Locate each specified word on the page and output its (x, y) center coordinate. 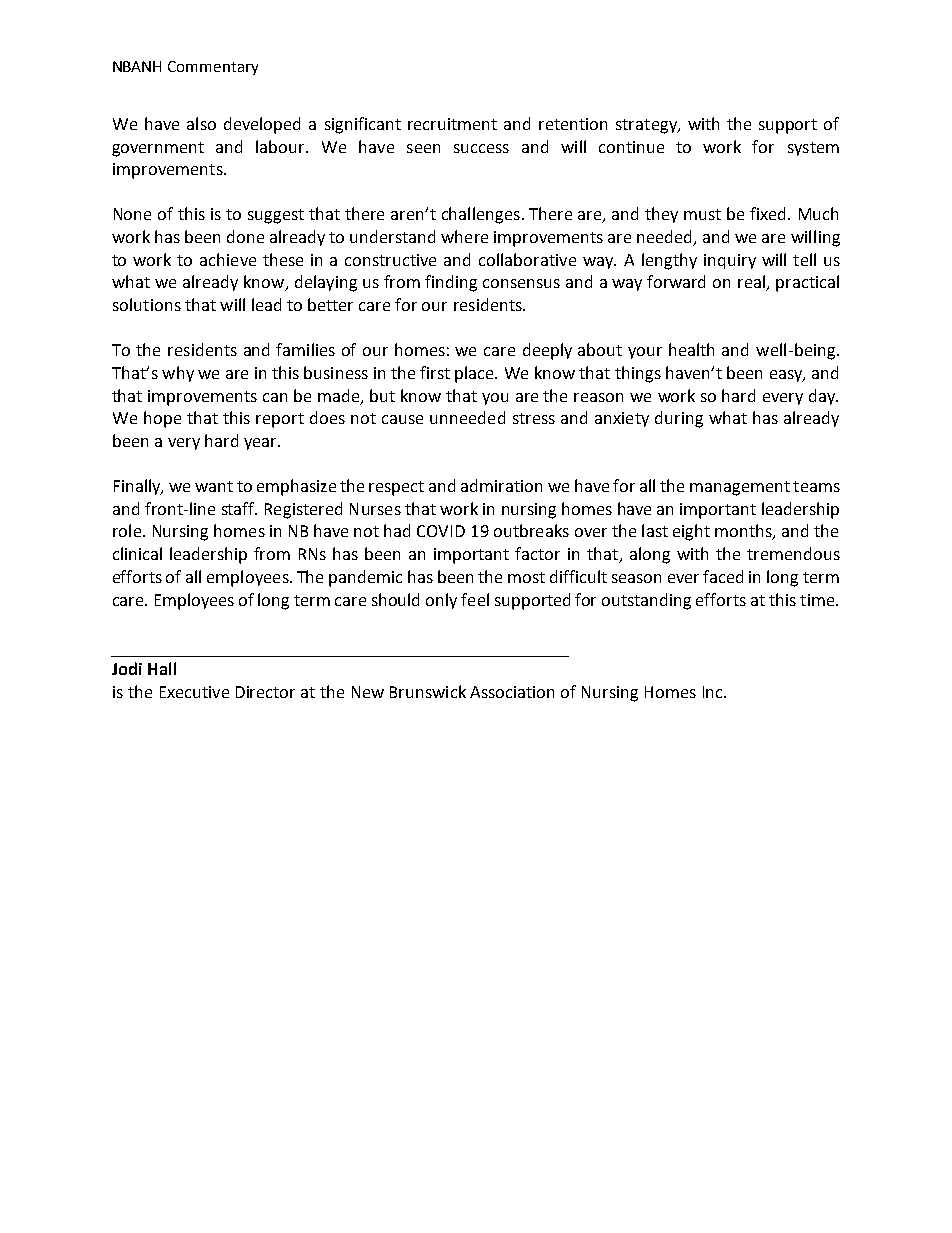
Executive (194, 692)
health (691, 349)
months (744, 532)
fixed (767, 213)
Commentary (213, 68)
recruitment (452, 124)
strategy (647, 126)
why (178, 374)
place (475, 374)
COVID (441, 531)
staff (239, 508)
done (245, 236)
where (464, 236)
